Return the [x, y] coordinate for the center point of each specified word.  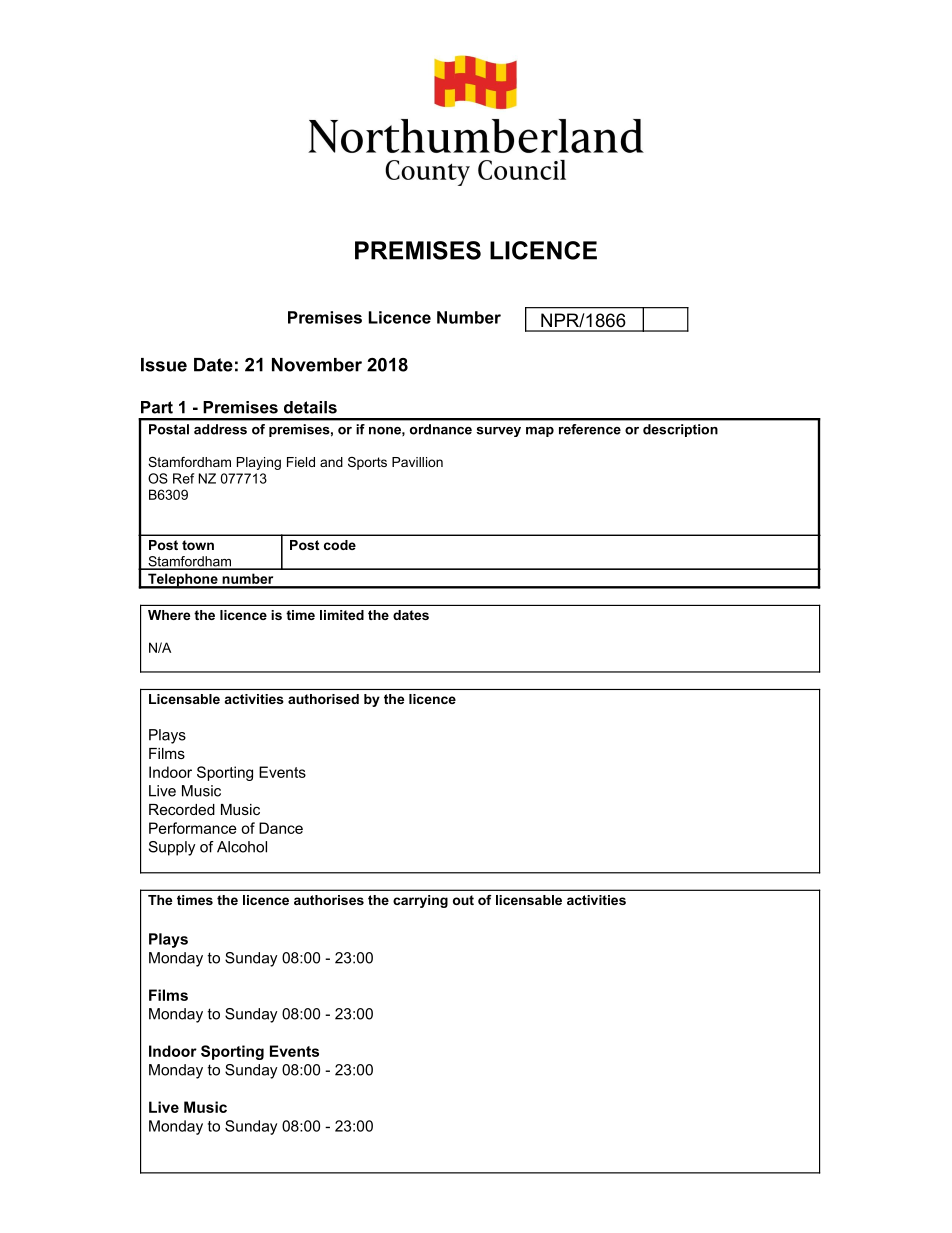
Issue [164, 365]
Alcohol [242, 847]
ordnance [441, 429]
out [463, 900]
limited [342, 615]
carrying [420, 901]
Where [169, 615]
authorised [323, 699]
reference [590, 429]
